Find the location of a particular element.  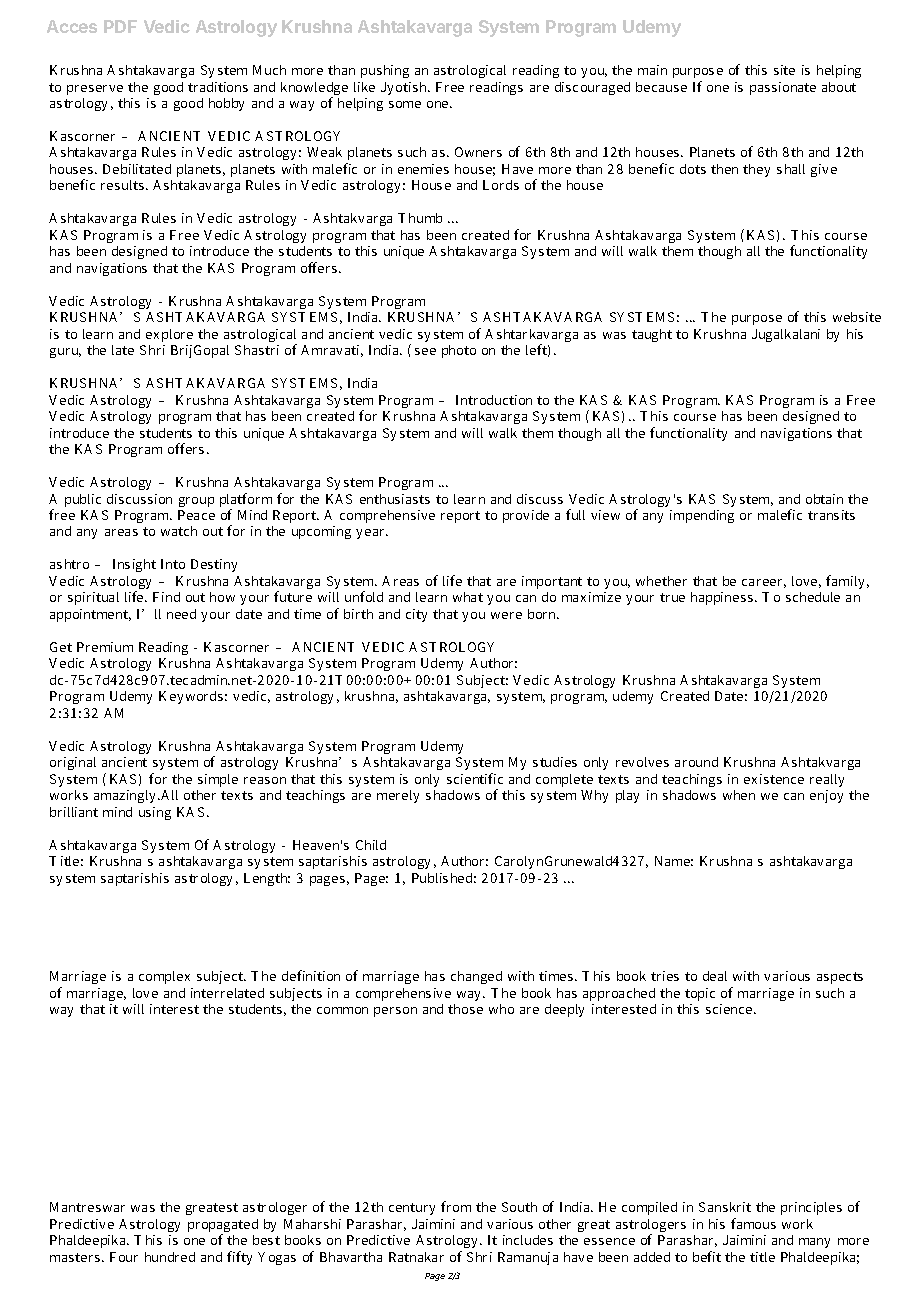

Jyotish is located at coordinates (405, 88).
